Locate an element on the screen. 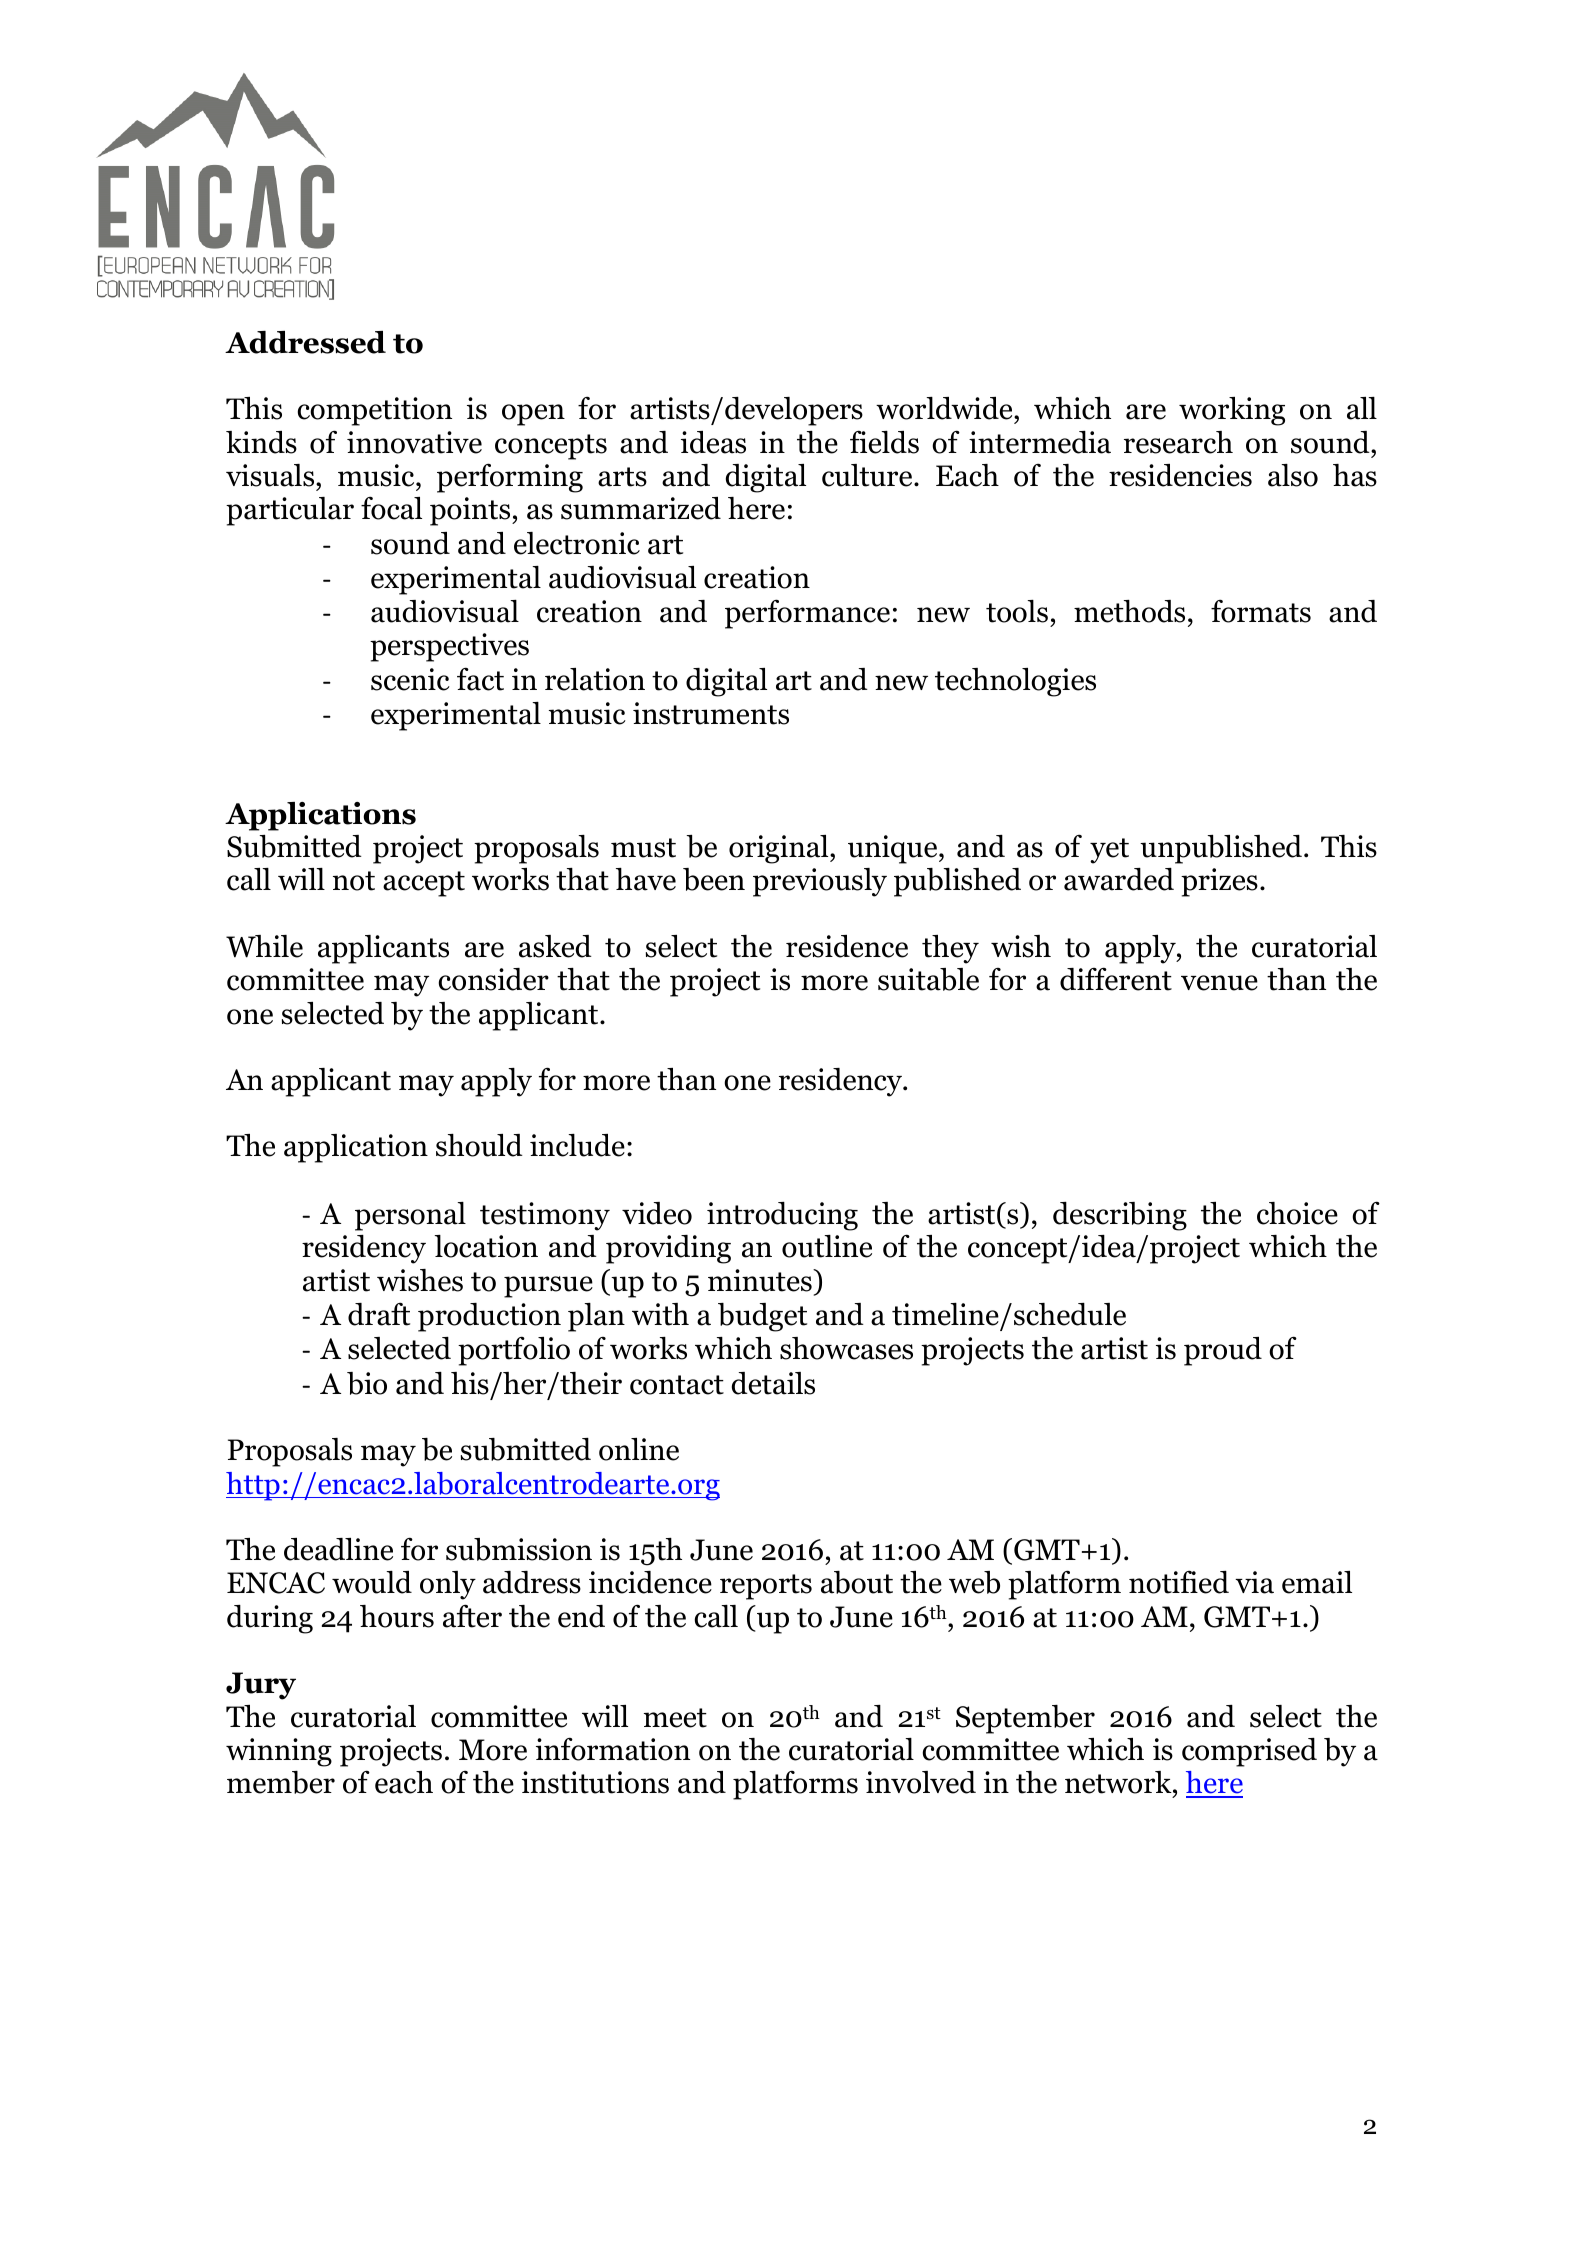  innovative is located at coordinates (414, 442).
